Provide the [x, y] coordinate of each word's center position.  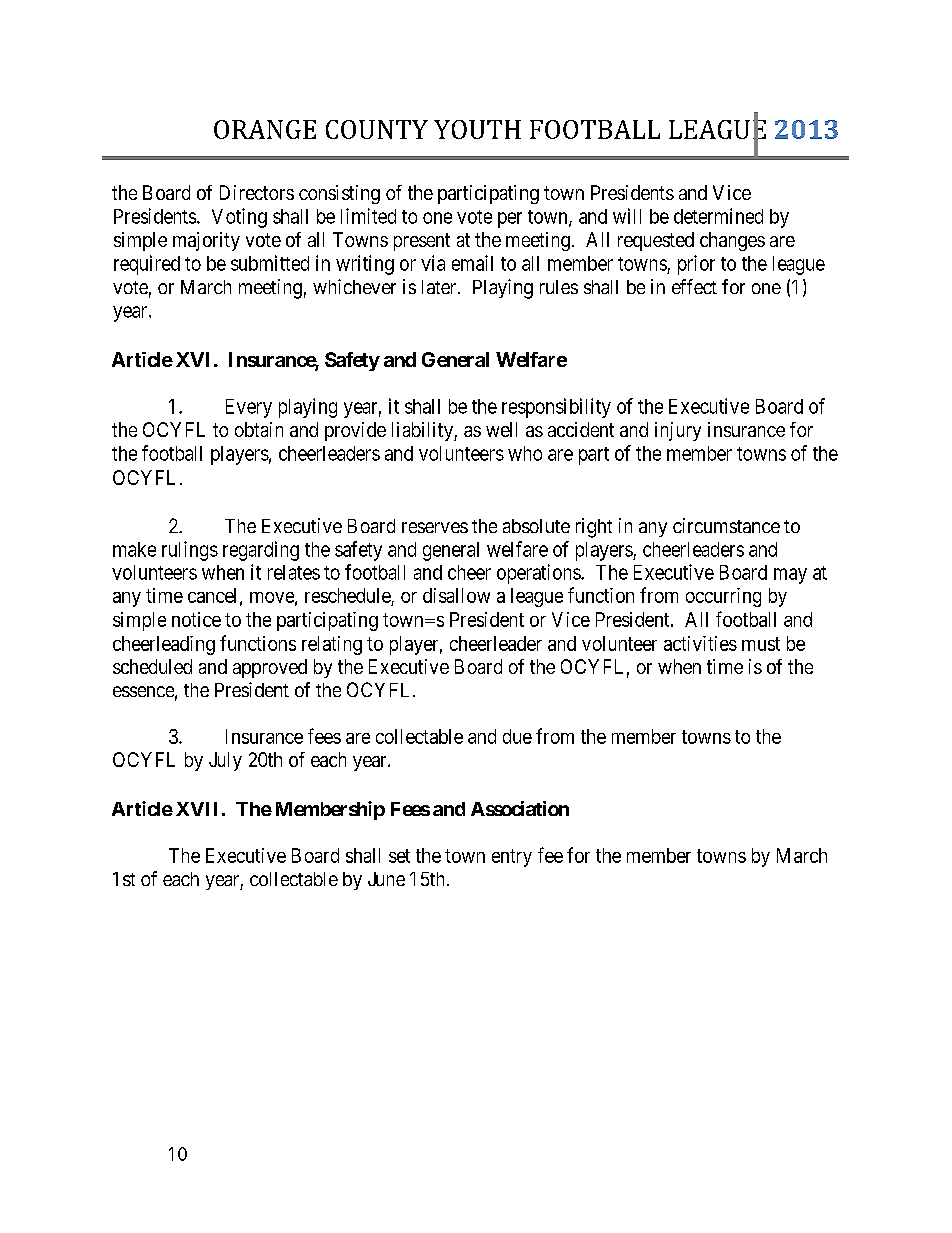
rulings [190, 551]
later [440, 287]
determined [718, 216]
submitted [270, 263]
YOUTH [477, 129]
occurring [723, 597]
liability [423, 431]
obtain [259, 429]
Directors [257, 192]
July [225, 761]
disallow [456, 595]
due [517, 736]
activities [700, 643]
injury [678, 431]
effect [694, 286]
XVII [196, 809]
